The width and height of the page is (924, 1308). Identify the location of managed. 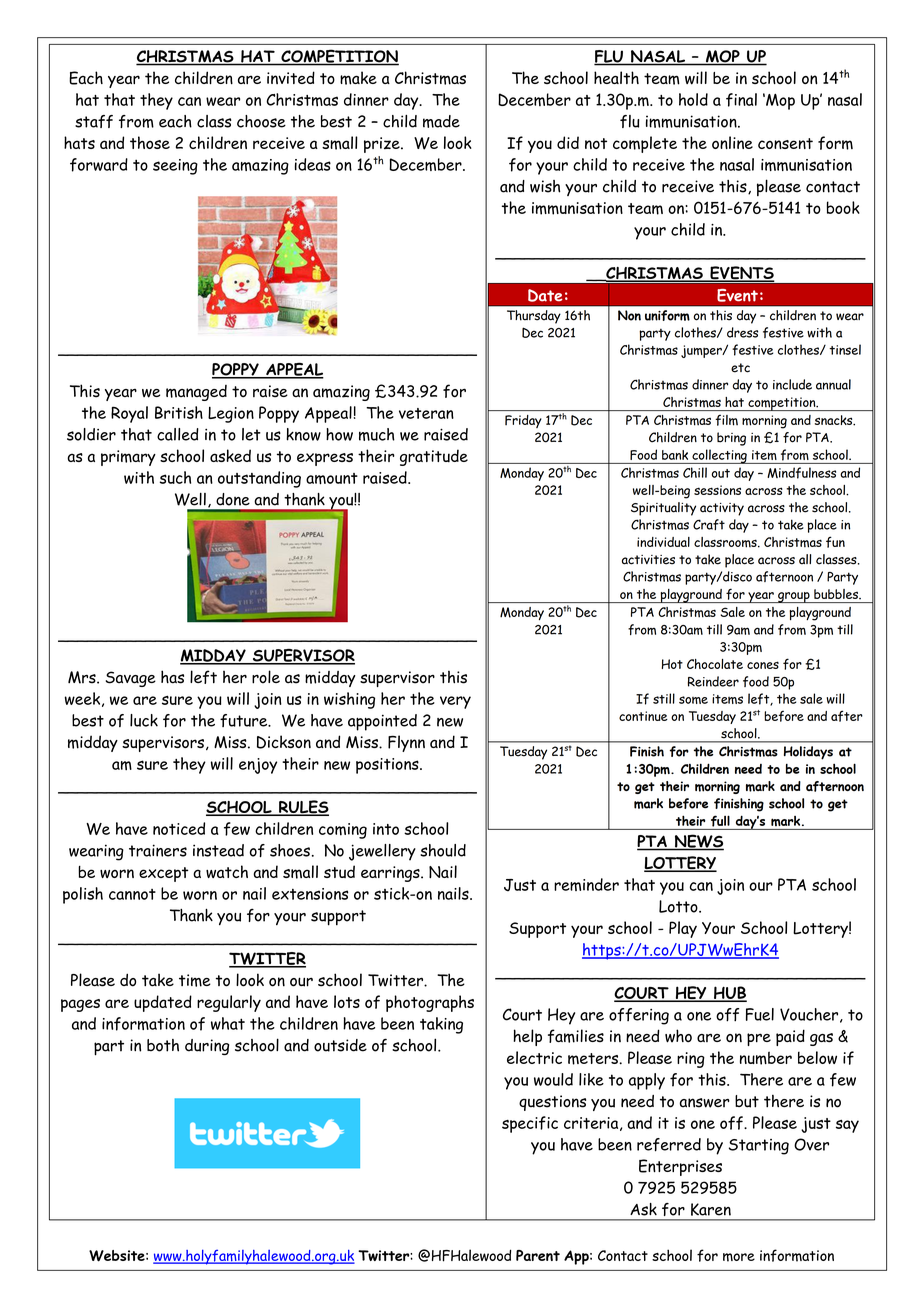
(196, 393).
